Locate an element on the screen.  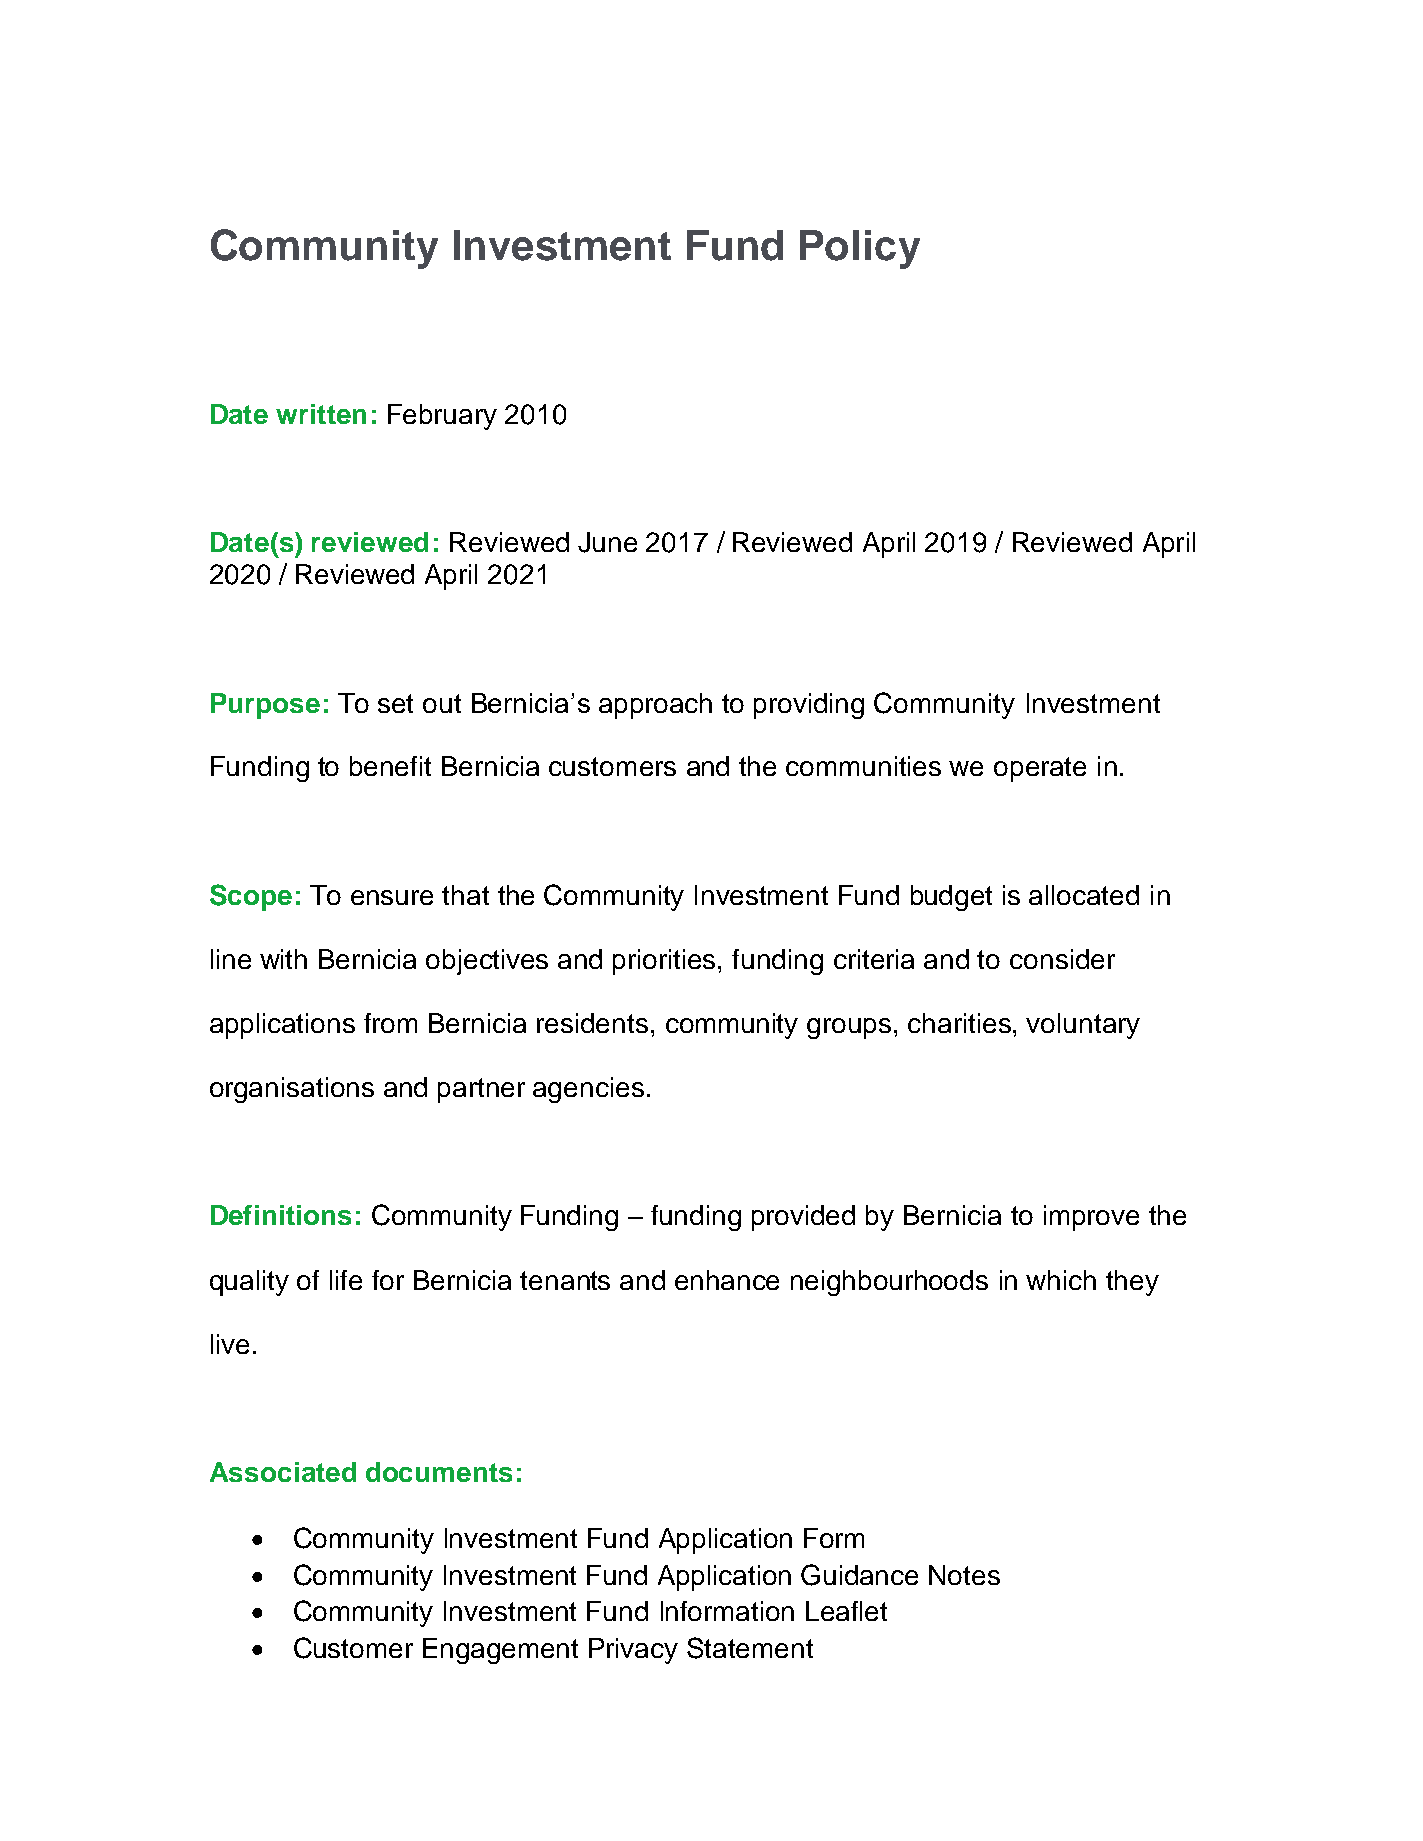
enhance is located at coordinates (727, 1280).
